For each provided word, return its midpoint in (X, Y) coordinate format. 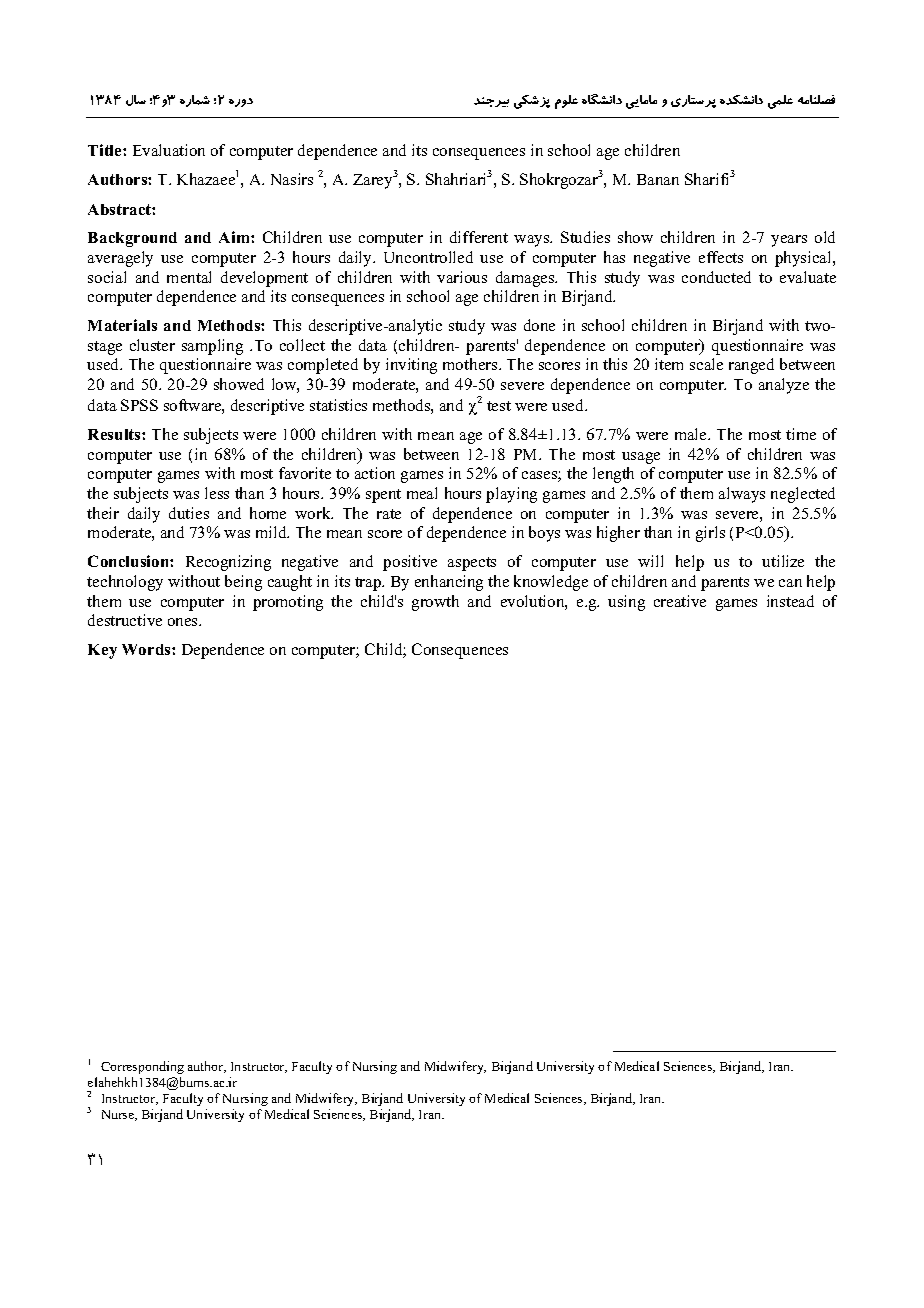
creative (680, 601)
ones (184, 622)
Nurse (119, 1115)
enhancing (449, 583)
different (479, 237)
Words (147, 649)
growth (435, 603)
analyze (784, 386)
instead (790, 601)
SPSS (139, 405)
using (626, 603)
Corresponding (142, 1067)
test (499, 406)
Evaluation (169, 150)
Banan (658, 179)
